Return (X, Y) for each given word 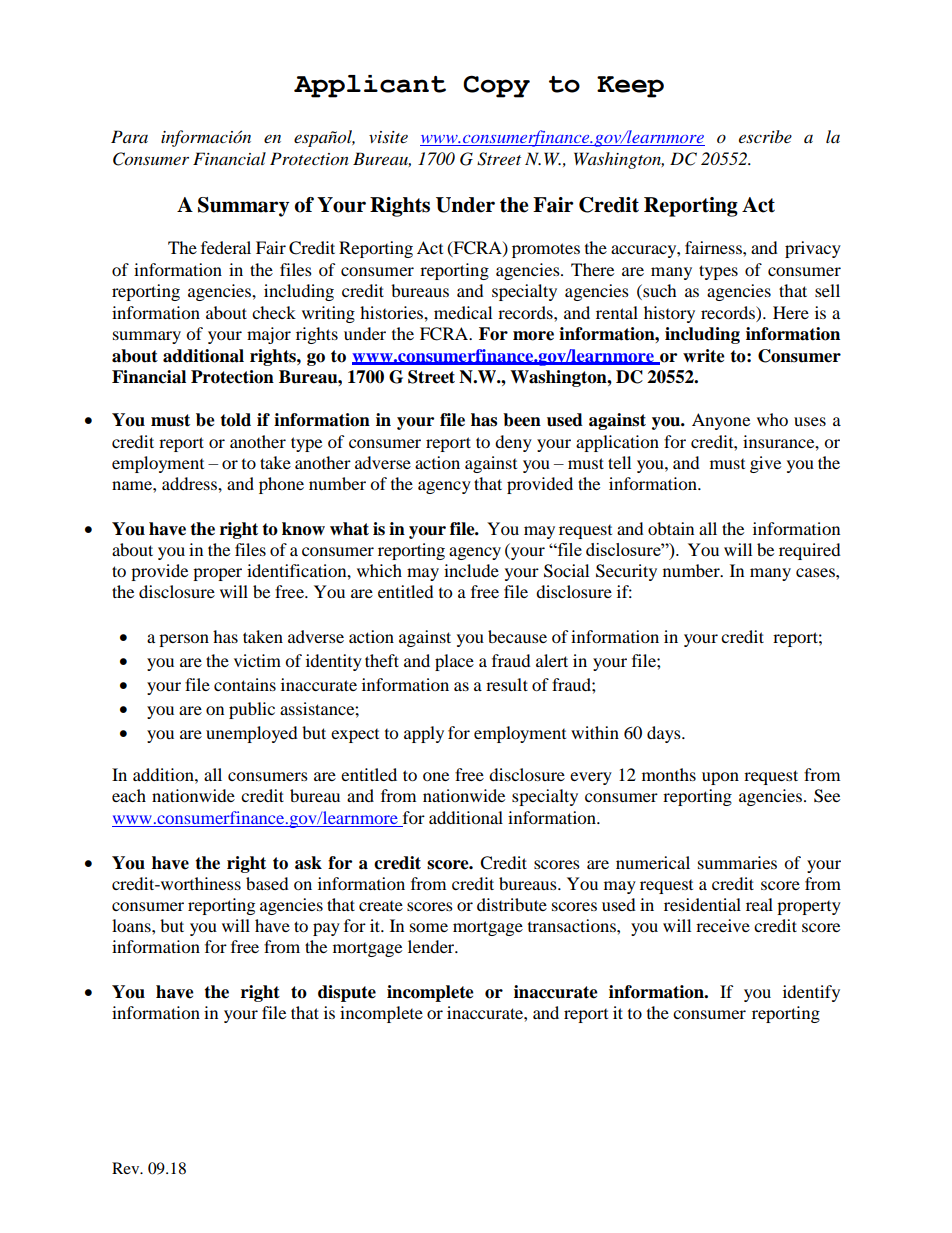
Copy (496, 86)
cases (816, 572)
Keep (630, 87)
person (184, 640)
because (517, 636)
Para (129, 136)
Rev (127, 1168)
